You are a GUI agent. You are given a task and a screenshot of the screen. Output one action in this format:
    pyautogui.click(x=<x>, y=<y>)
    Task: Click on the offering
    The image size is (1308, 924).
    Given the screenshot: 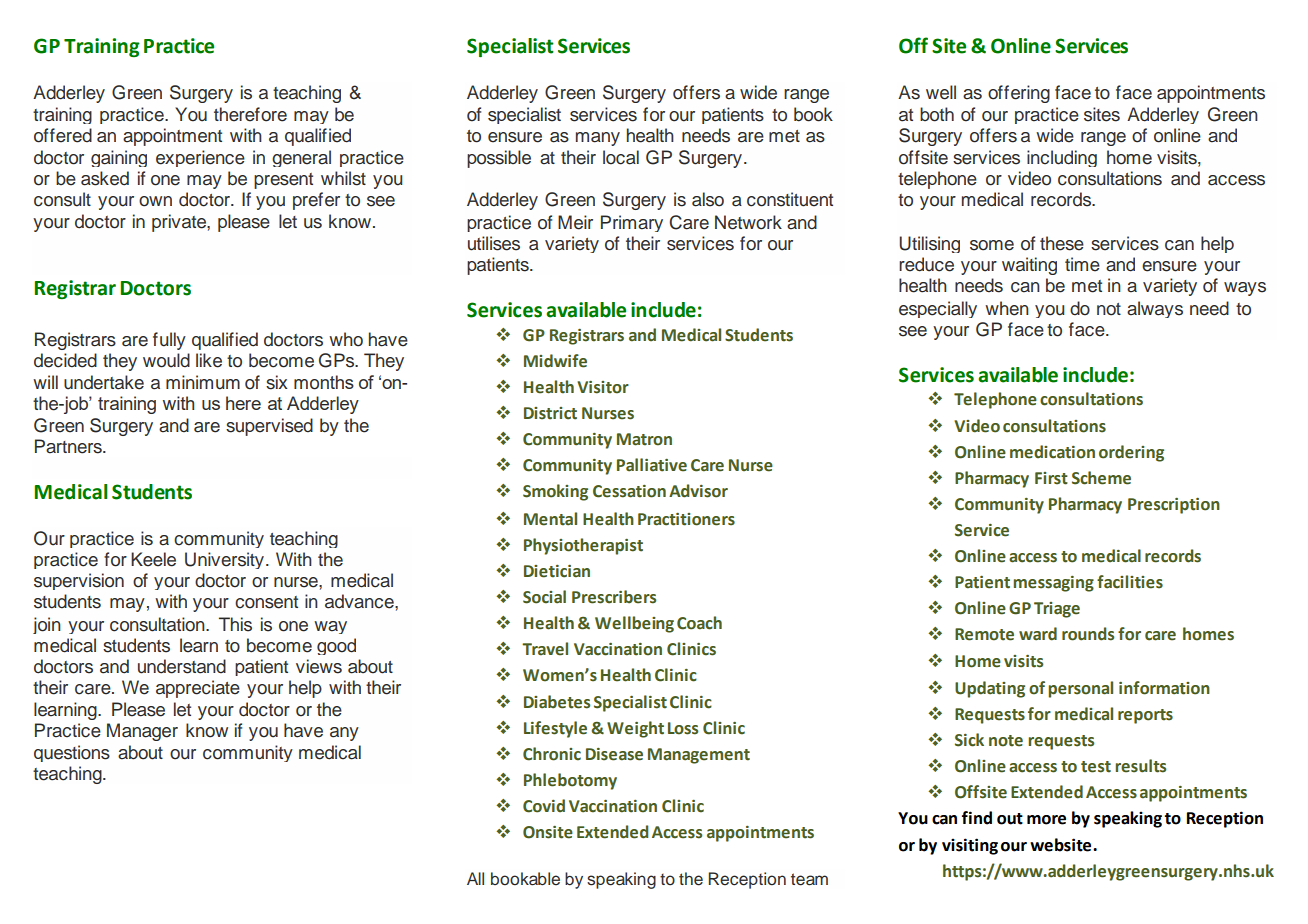 What is the action you would take?
    pyautogui.click(x=1019, y=94)
